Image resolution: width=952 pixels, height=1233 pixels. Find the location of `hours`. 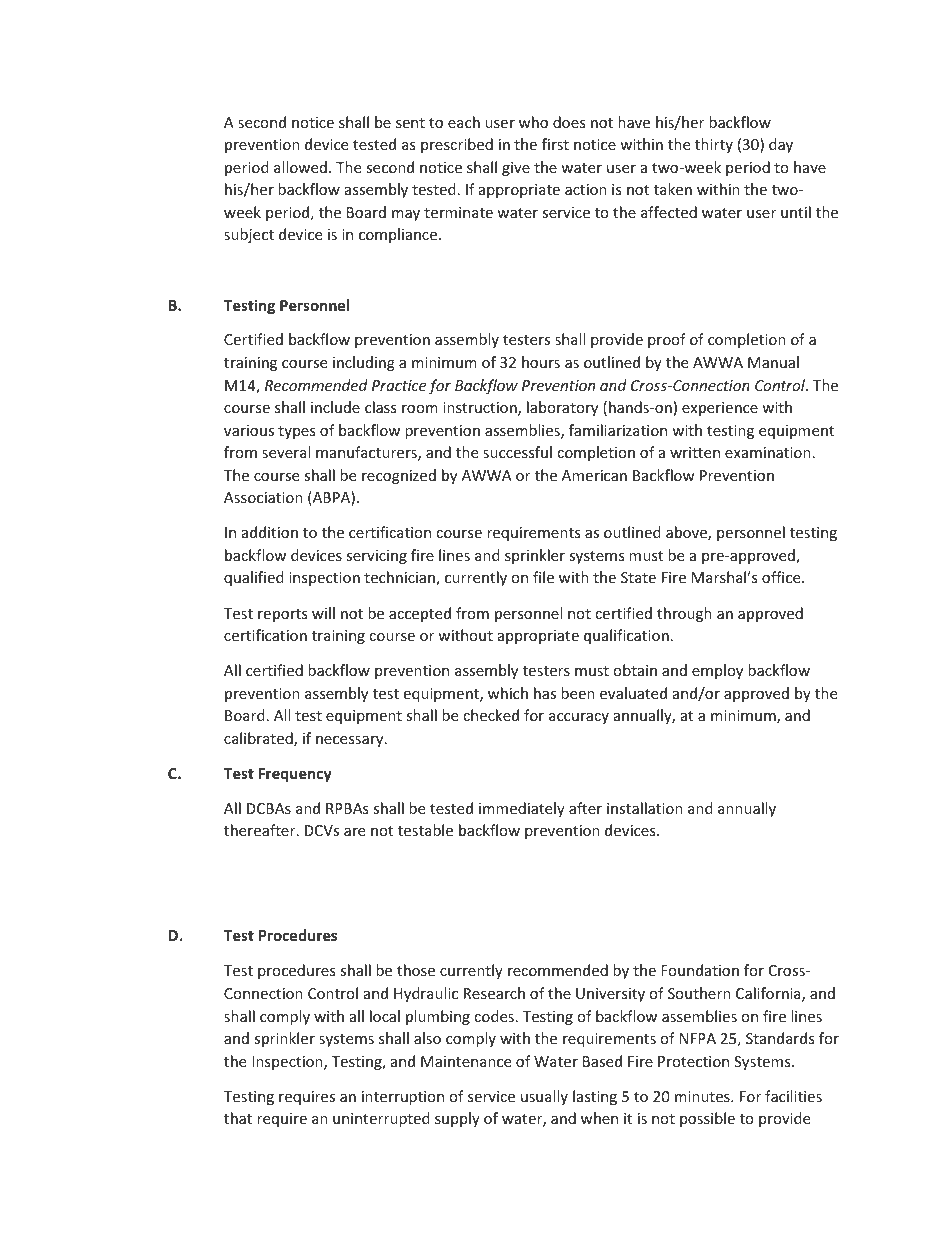

hours is located at coordinates (541, 362).
